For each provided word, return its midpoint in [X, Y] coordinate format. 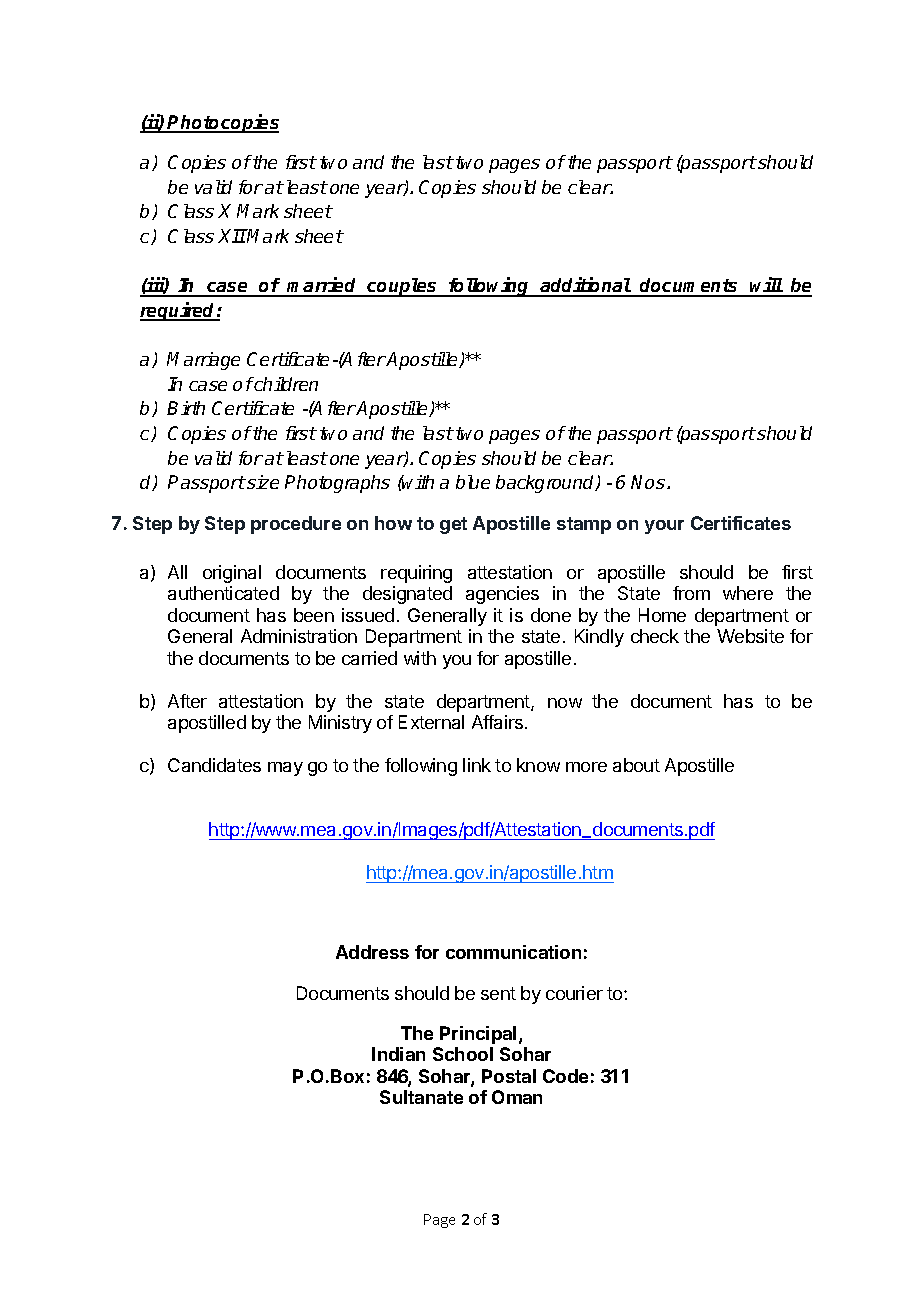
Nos [649, 482]
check [655, 636]
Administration [299, 636]
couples [402, 287]
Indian [398, 1054]
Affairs [499, 722]
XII [232, 236]
